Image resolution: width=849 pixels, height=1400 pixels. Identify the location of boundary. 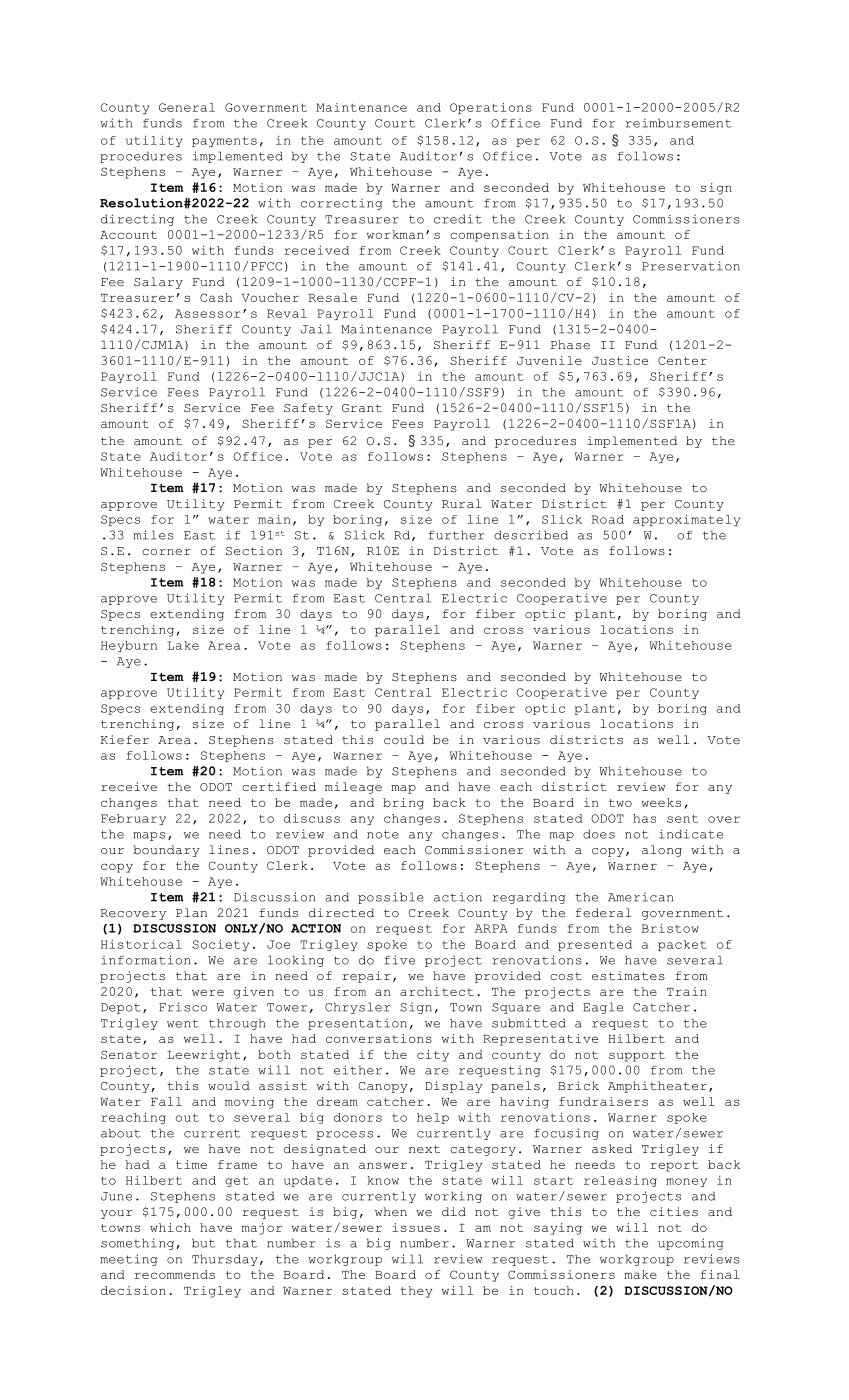
(166, 851).
